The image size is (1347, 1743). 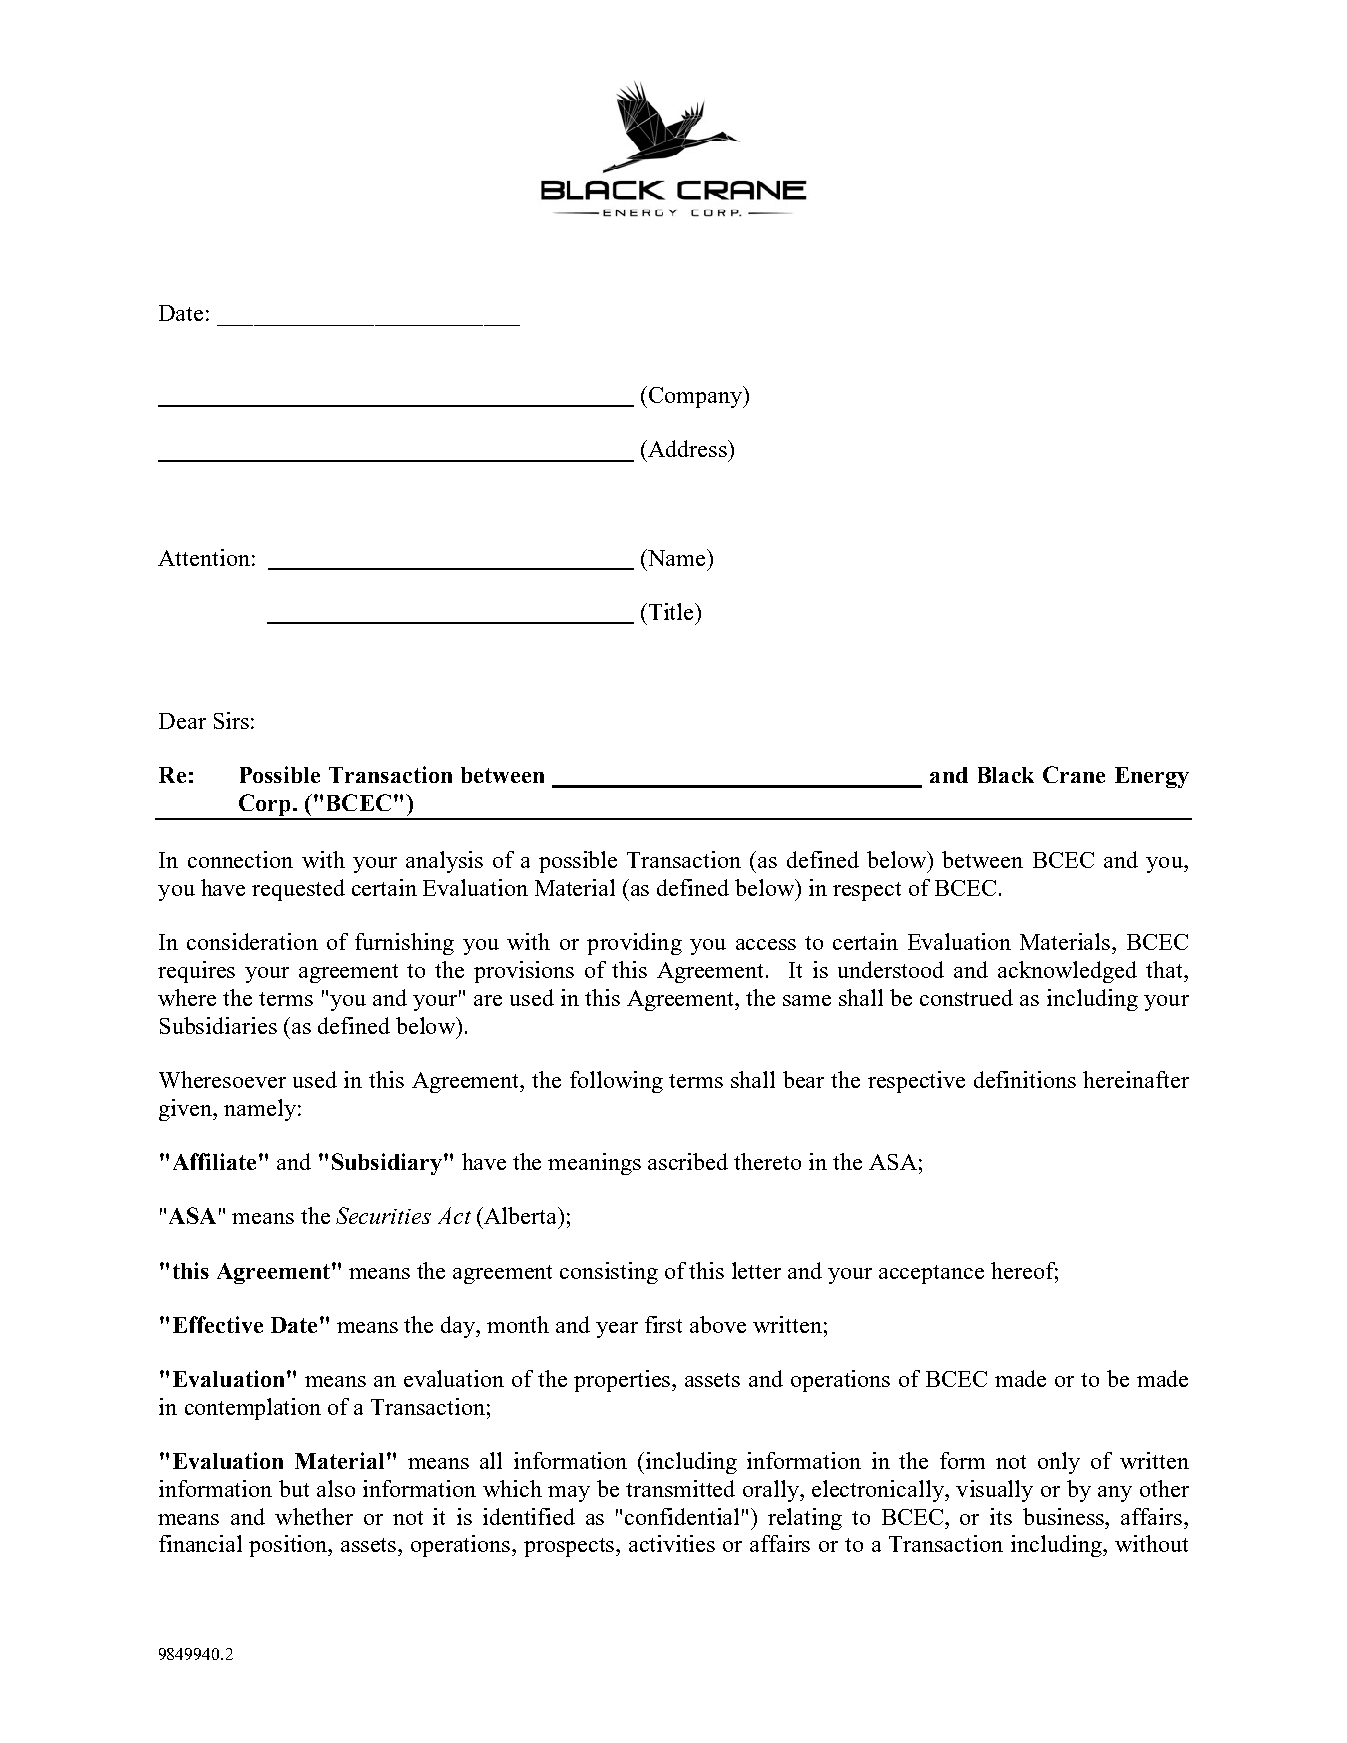 What do you see at coordinates (697, 397) in the document?
I see `Company` at bounding box center [697, 397].
